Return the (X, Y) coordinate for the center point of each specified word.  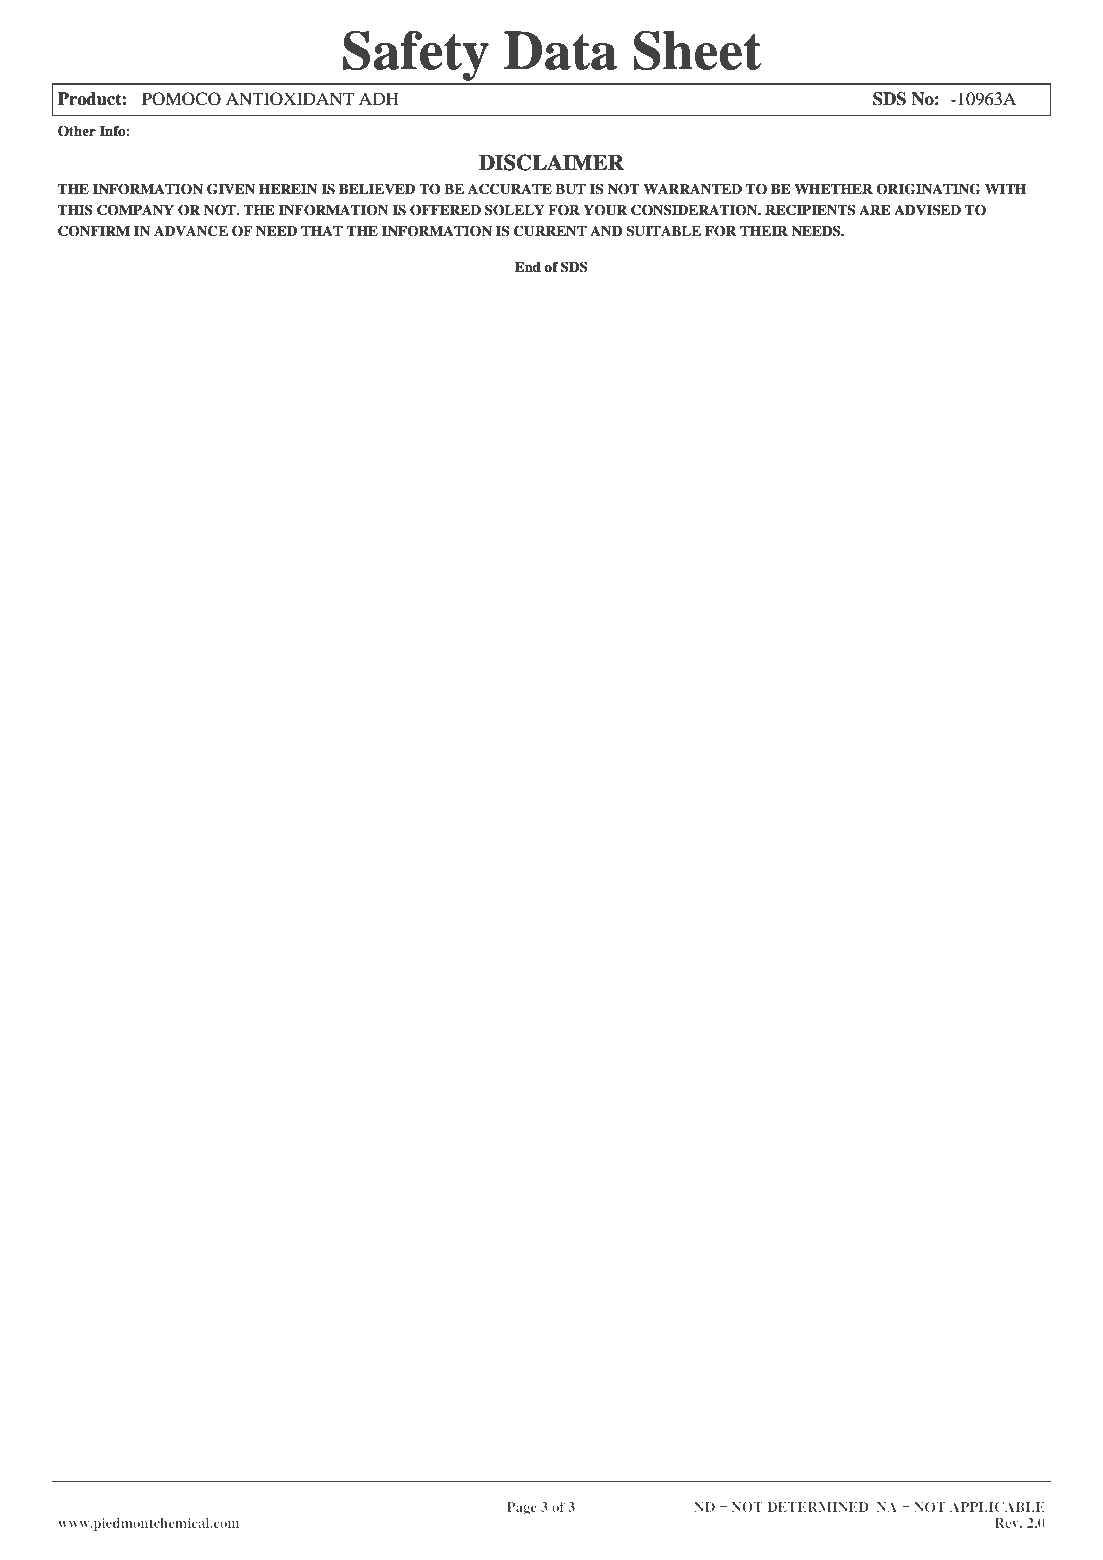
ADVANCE (191, 231)
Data (560, 50)
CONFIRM (94, 231)
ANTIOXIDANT (290, 99)
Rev (1008, 1523)
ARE (874, 210)
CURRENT (550, 231)
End (528, 267)
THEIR (764, 231)
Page (522, 1508)
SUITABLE (663, 231)
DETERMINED (818, 1507)
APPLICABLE (997, 1507)
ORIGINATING (928, 189)
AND (606, 231)
